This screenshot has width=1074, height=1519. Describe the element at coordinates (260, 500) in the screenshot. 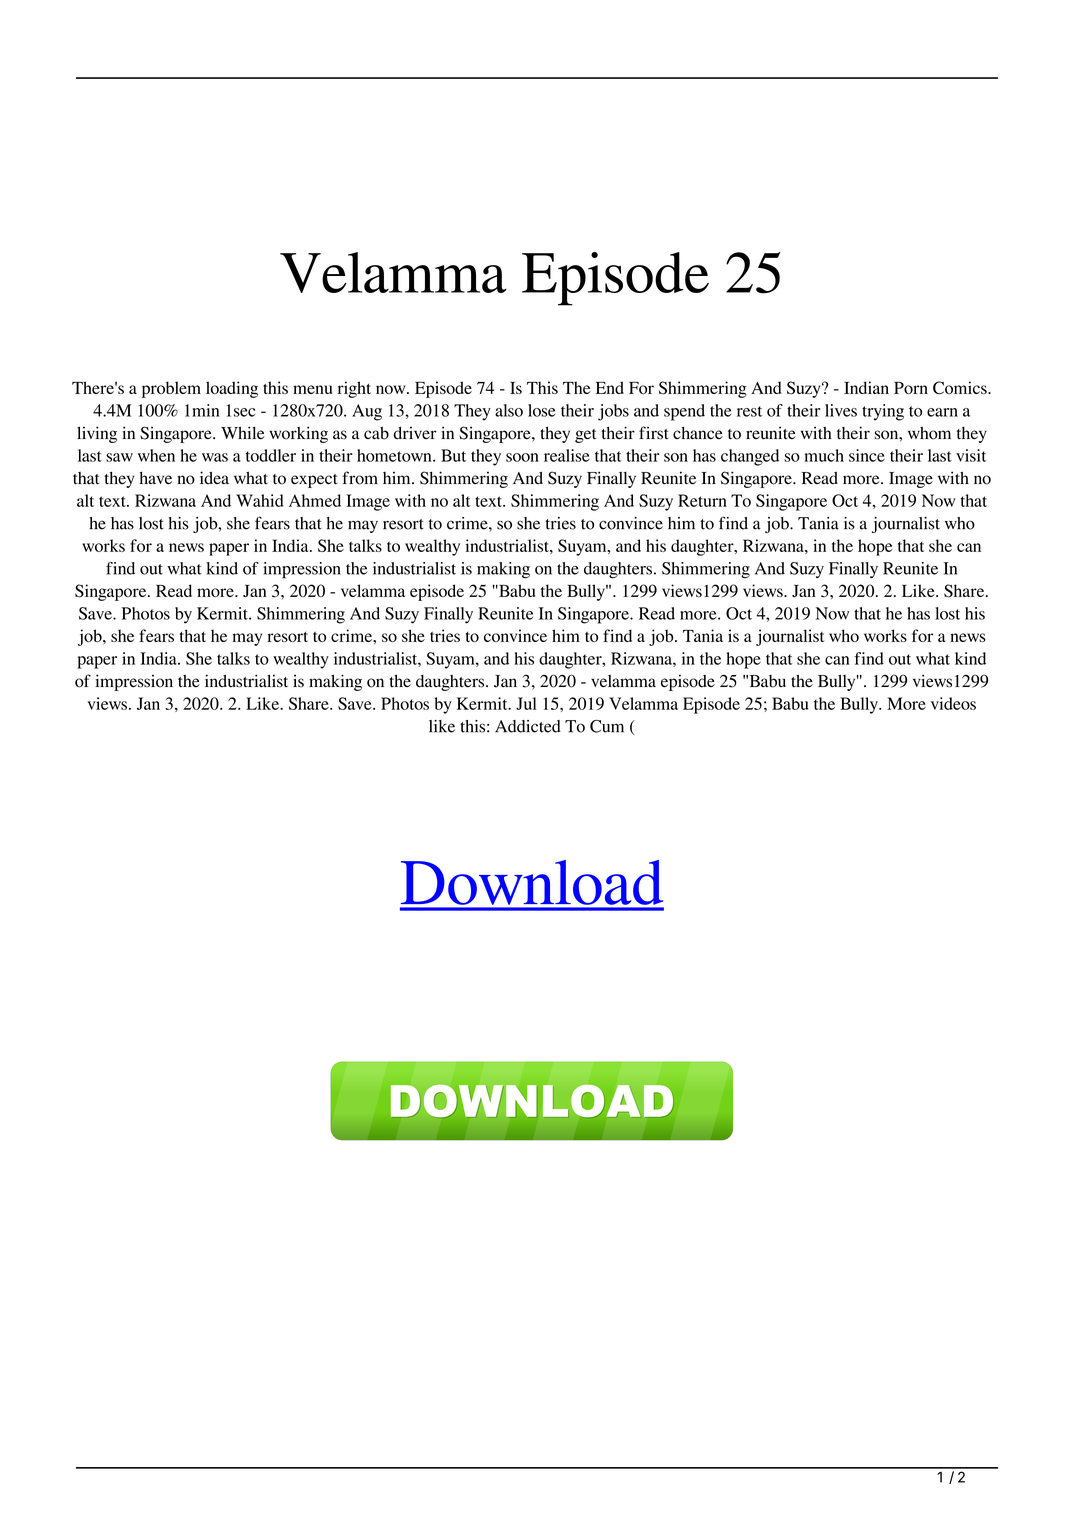

I see `Wahid` at that location.
